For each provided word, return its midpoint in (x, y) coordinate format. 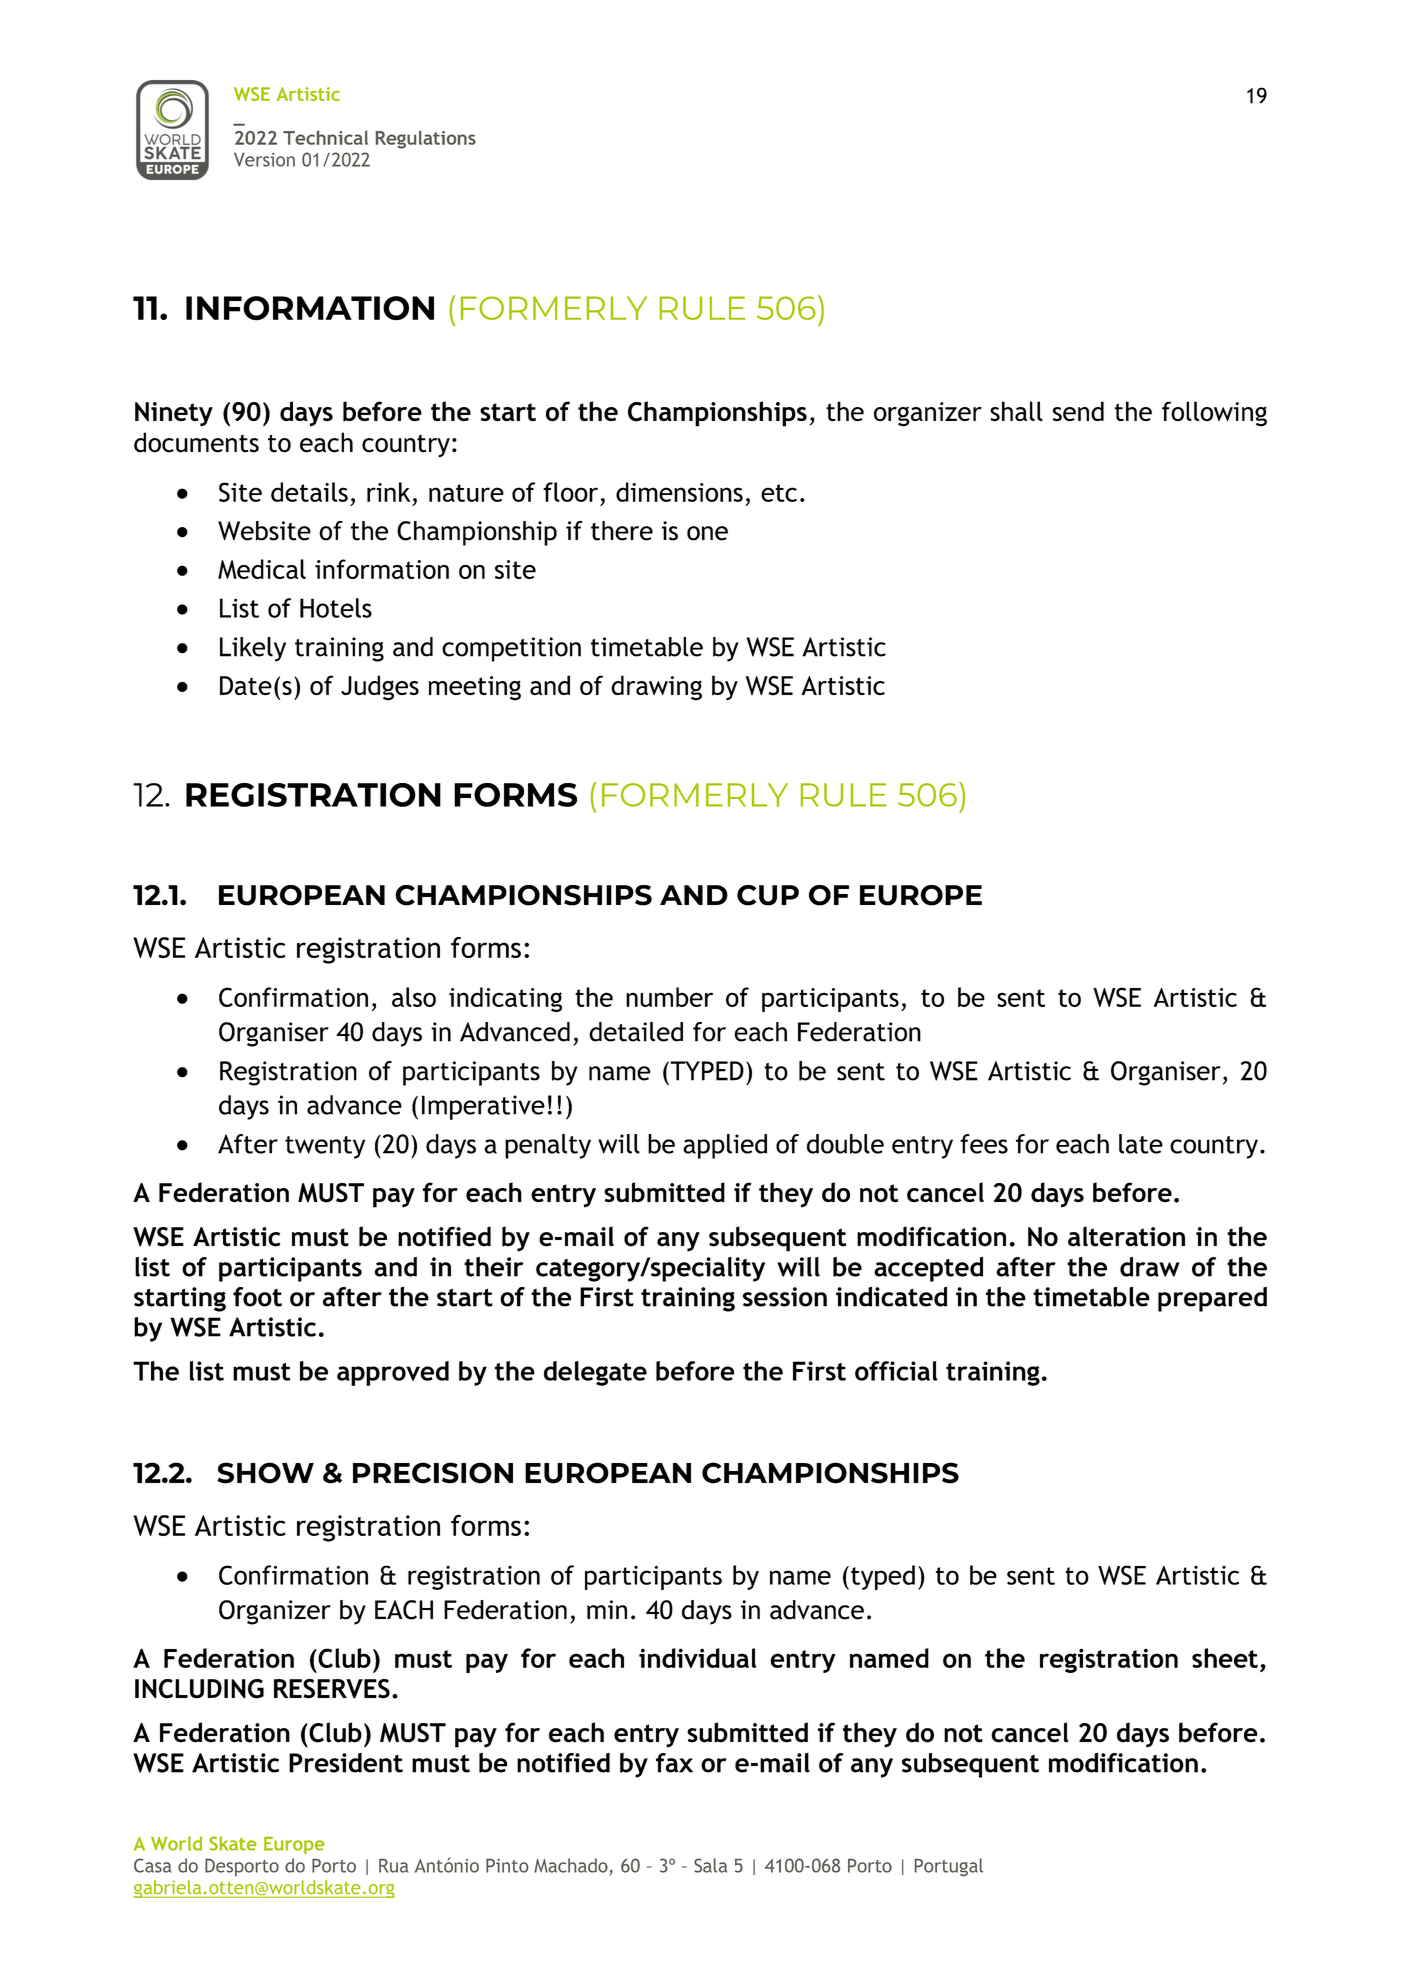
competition (511, 649)
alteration (1126, 1236)
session (785, 1297)
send (1078, 411)
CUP (768, 895)
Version (264, 160)
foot (257, 1297)
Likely (253, 649)
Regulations (426, 139)
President (346, 1763)
